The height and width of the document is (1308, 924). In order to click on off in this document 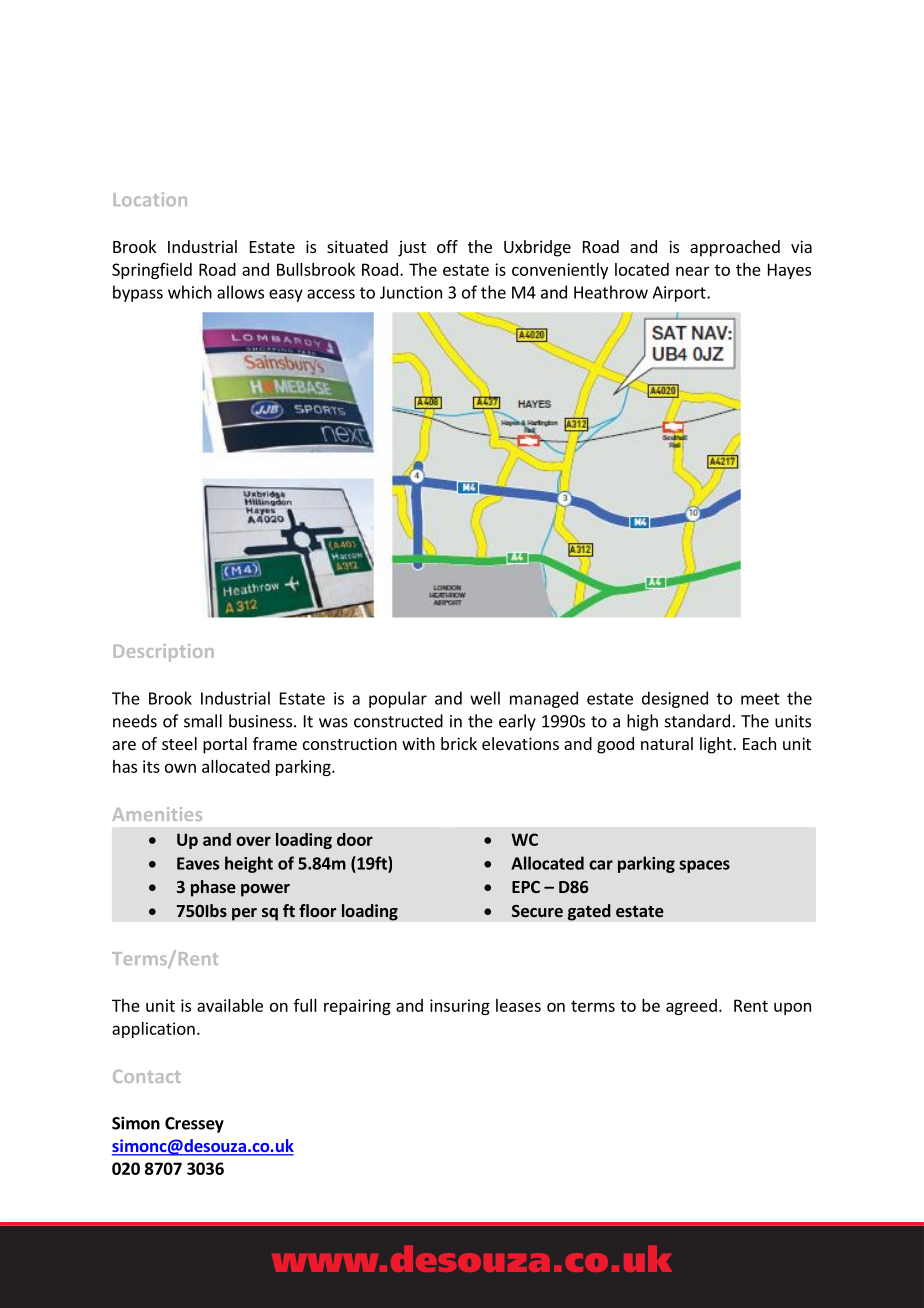, I will do `click(447, 246)`.
